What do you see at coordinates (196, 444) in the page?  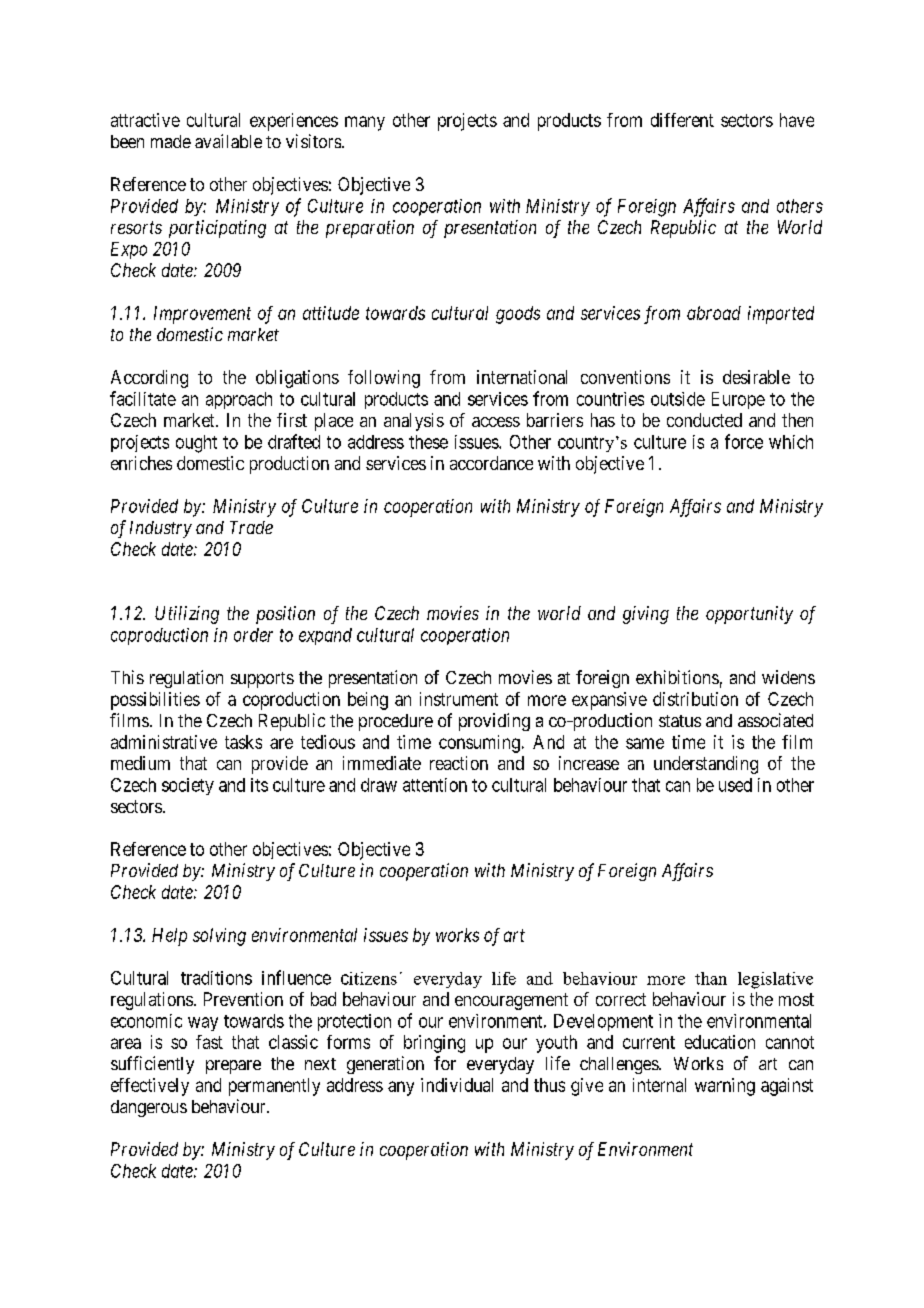 I see `ought` at bounding box center [196, 444].
